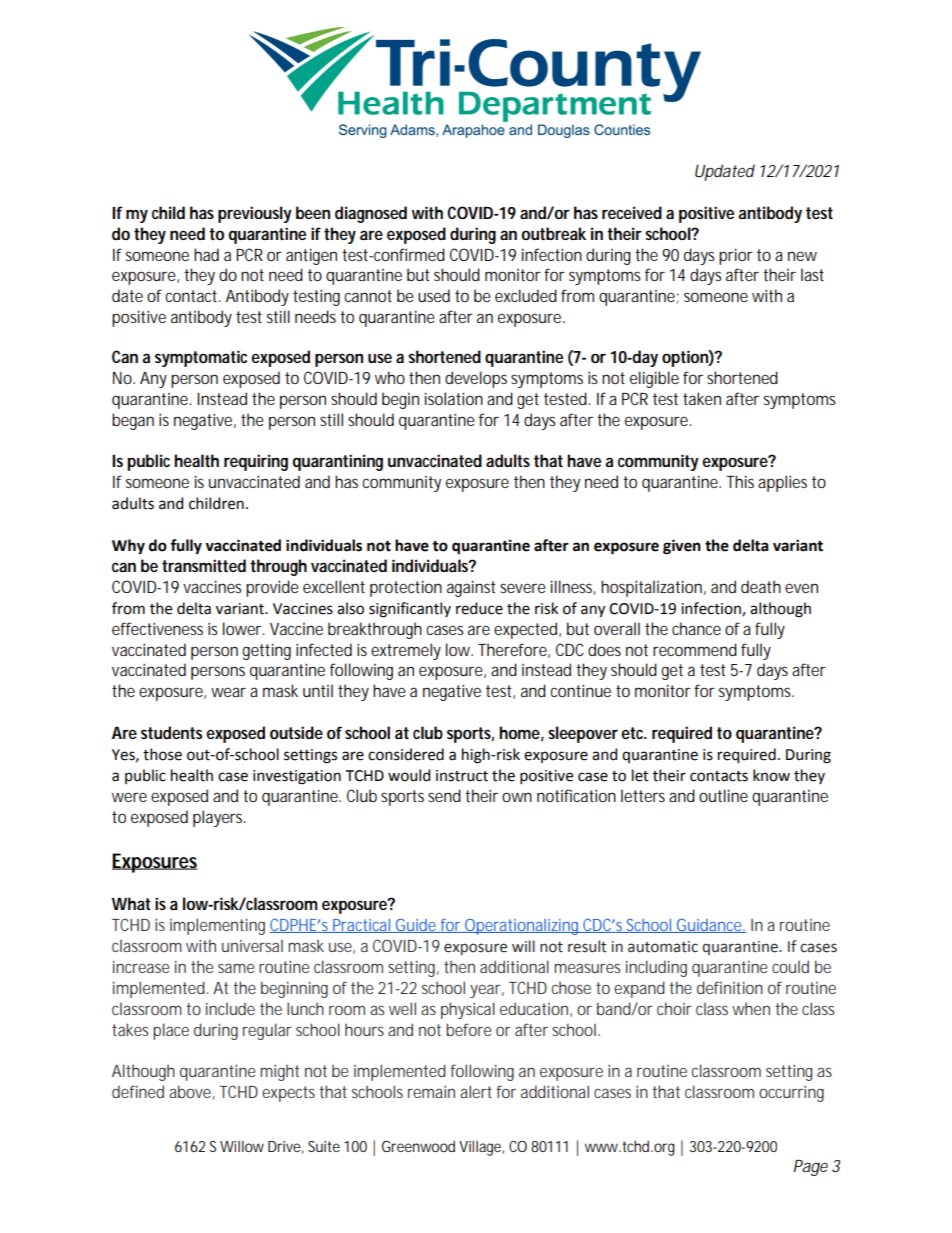 Image resolution: width=952 pixels, height=1233 pixels. I want to click on had, so click(206, 254).
